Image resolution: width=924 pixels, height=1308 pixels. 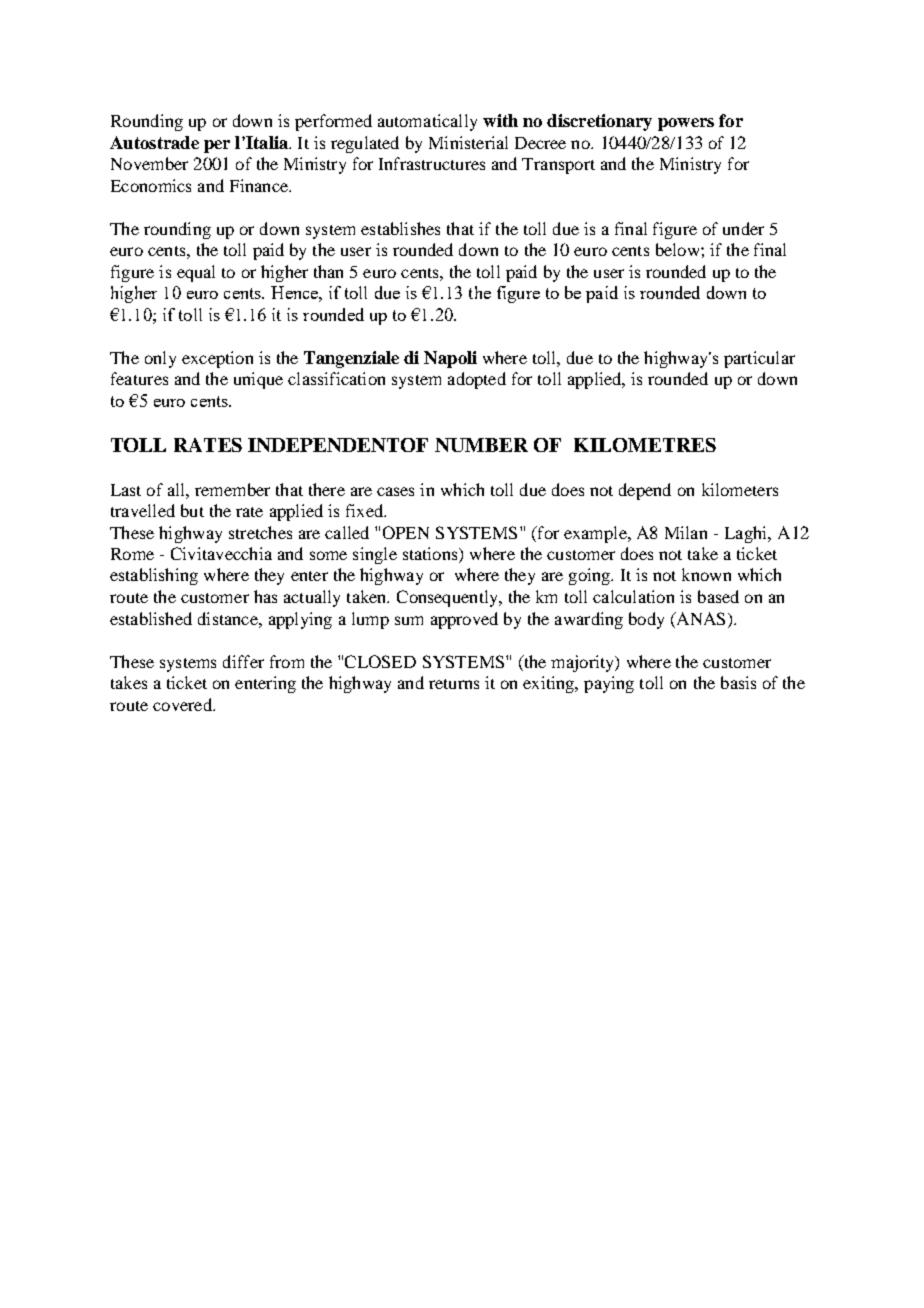 What do you see at coordinates (686, 124) in the screenshot?
I see `powers` at bounding box center [686, 124].
